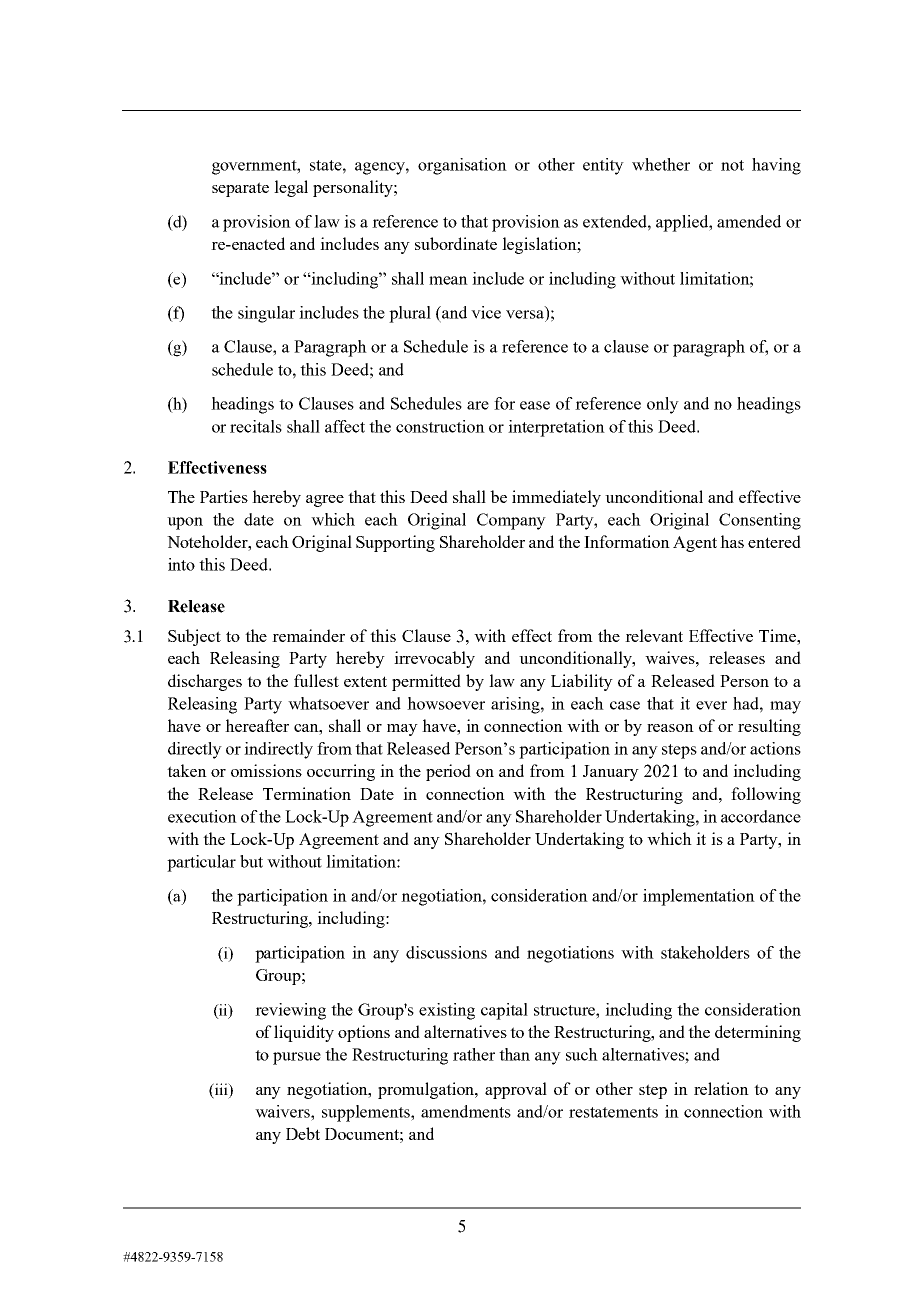 The image size is (924, 1307). What do you see at coordinates (749, 221) in the image?
I see `amended` at bounding box center [749, 221].
